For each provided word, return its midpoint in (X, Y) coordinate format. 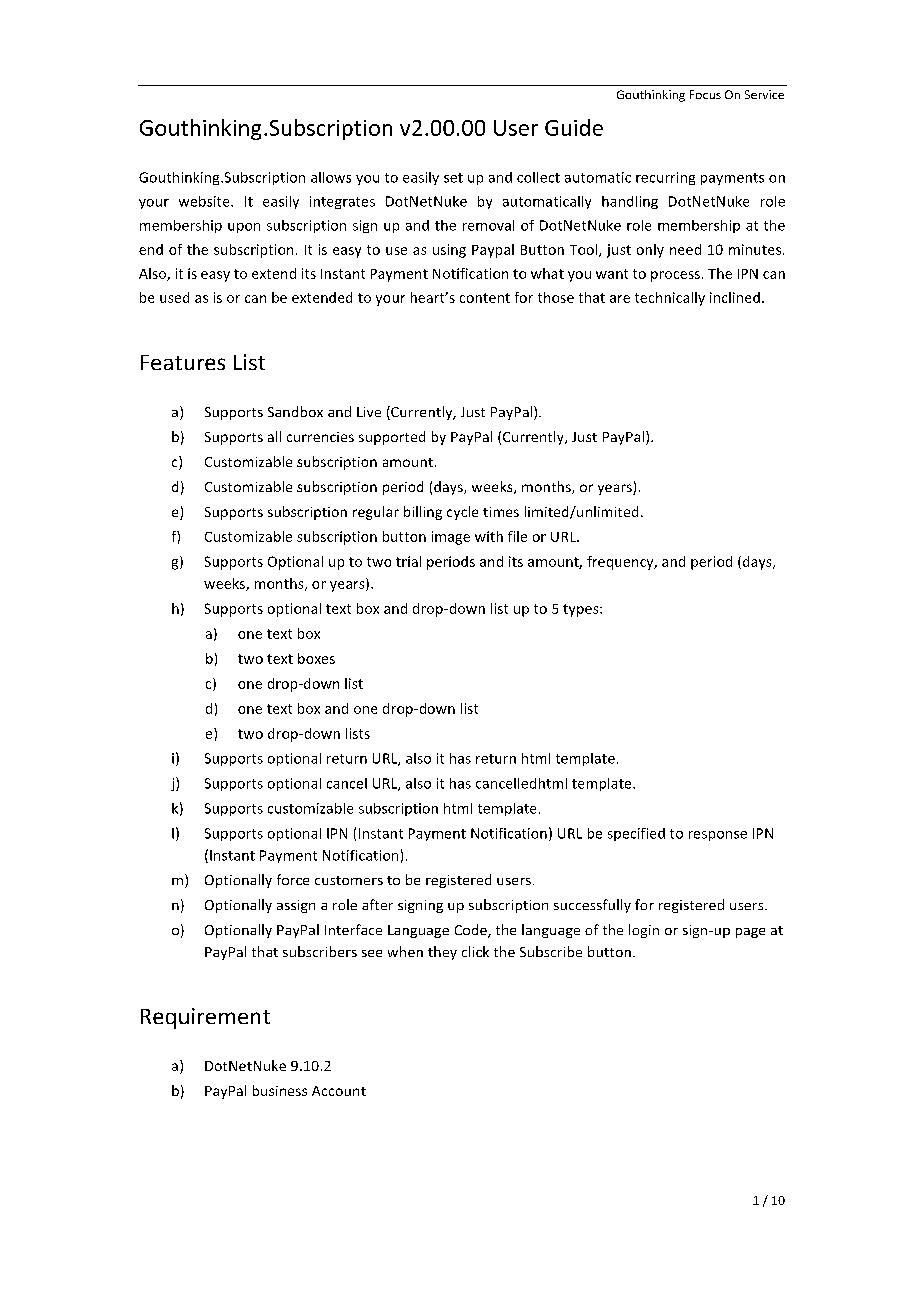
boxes (316, 658)
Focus (705, 94)
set (453, 178)
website (205, 201)
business (280, 1090)
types (582, 610)
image (451, 538)
